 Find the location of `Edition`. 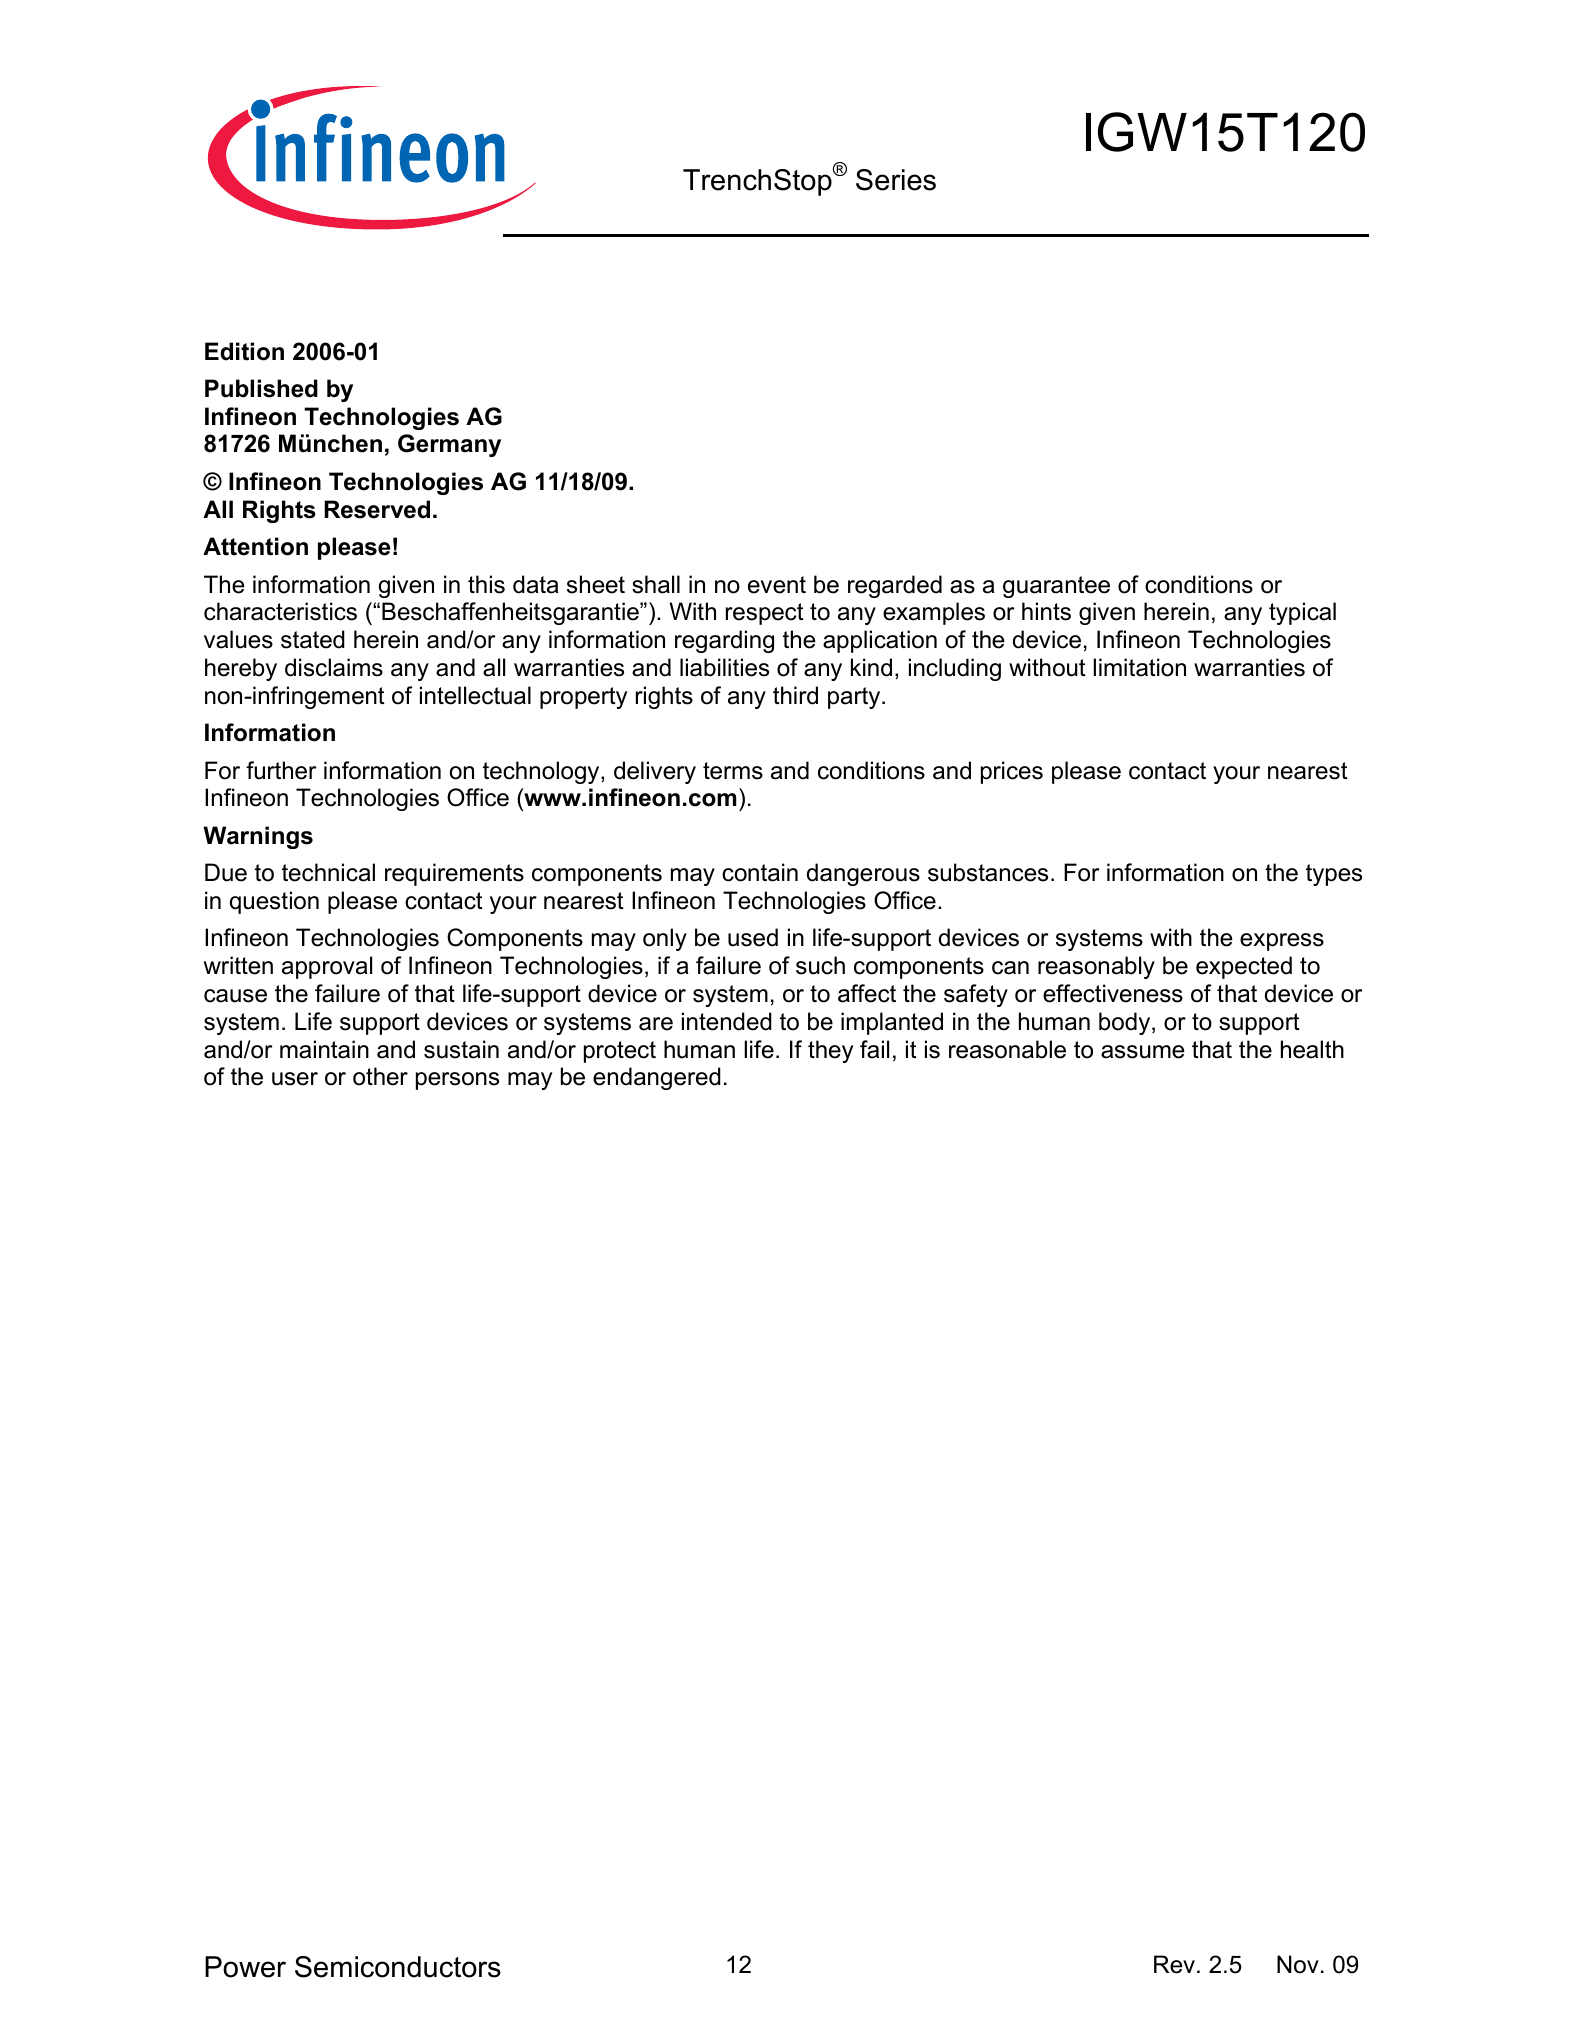

Edition is located at coordinates (244, 351).
